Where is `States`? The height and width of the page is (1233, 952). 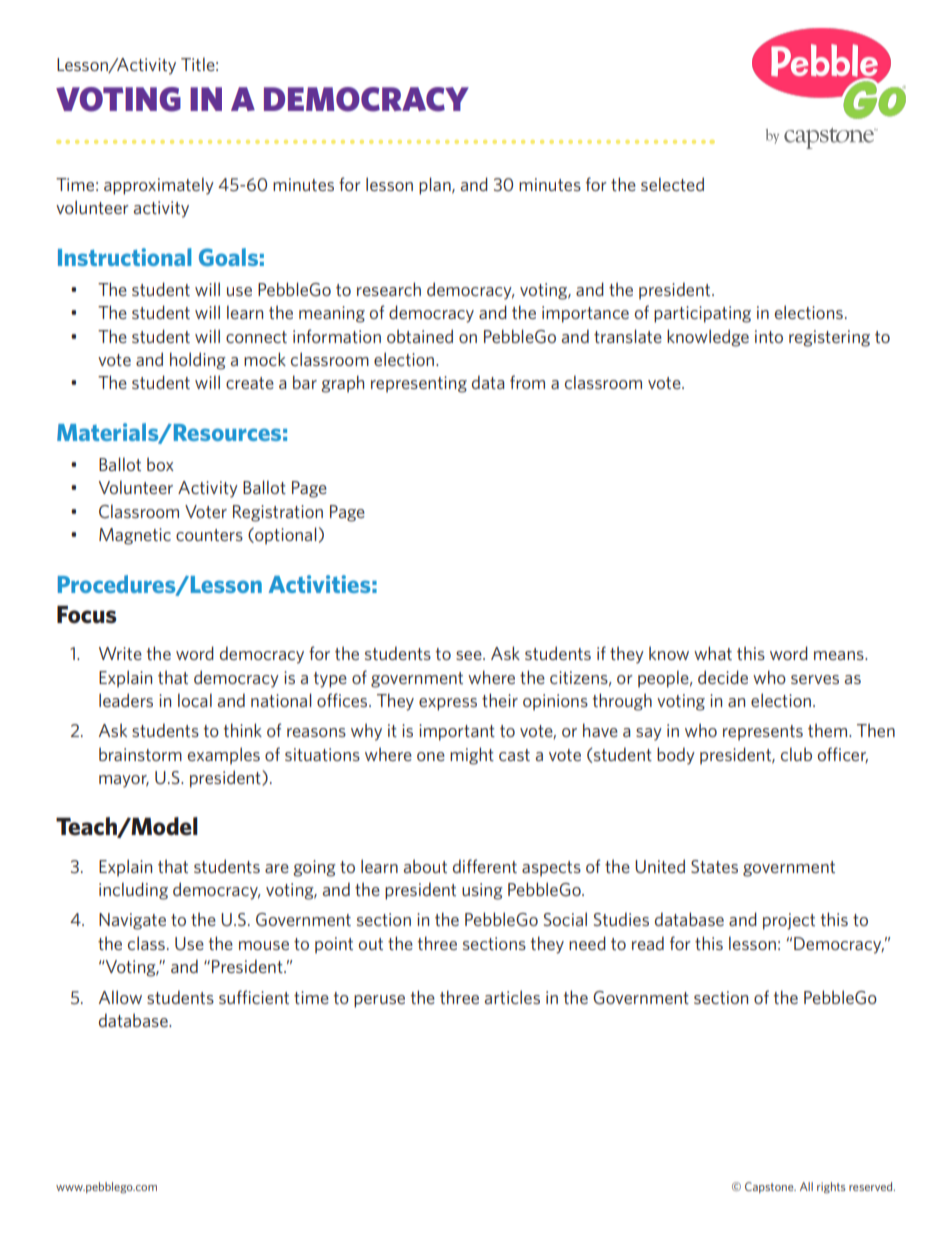
States is located at coordinates (714, 866).
